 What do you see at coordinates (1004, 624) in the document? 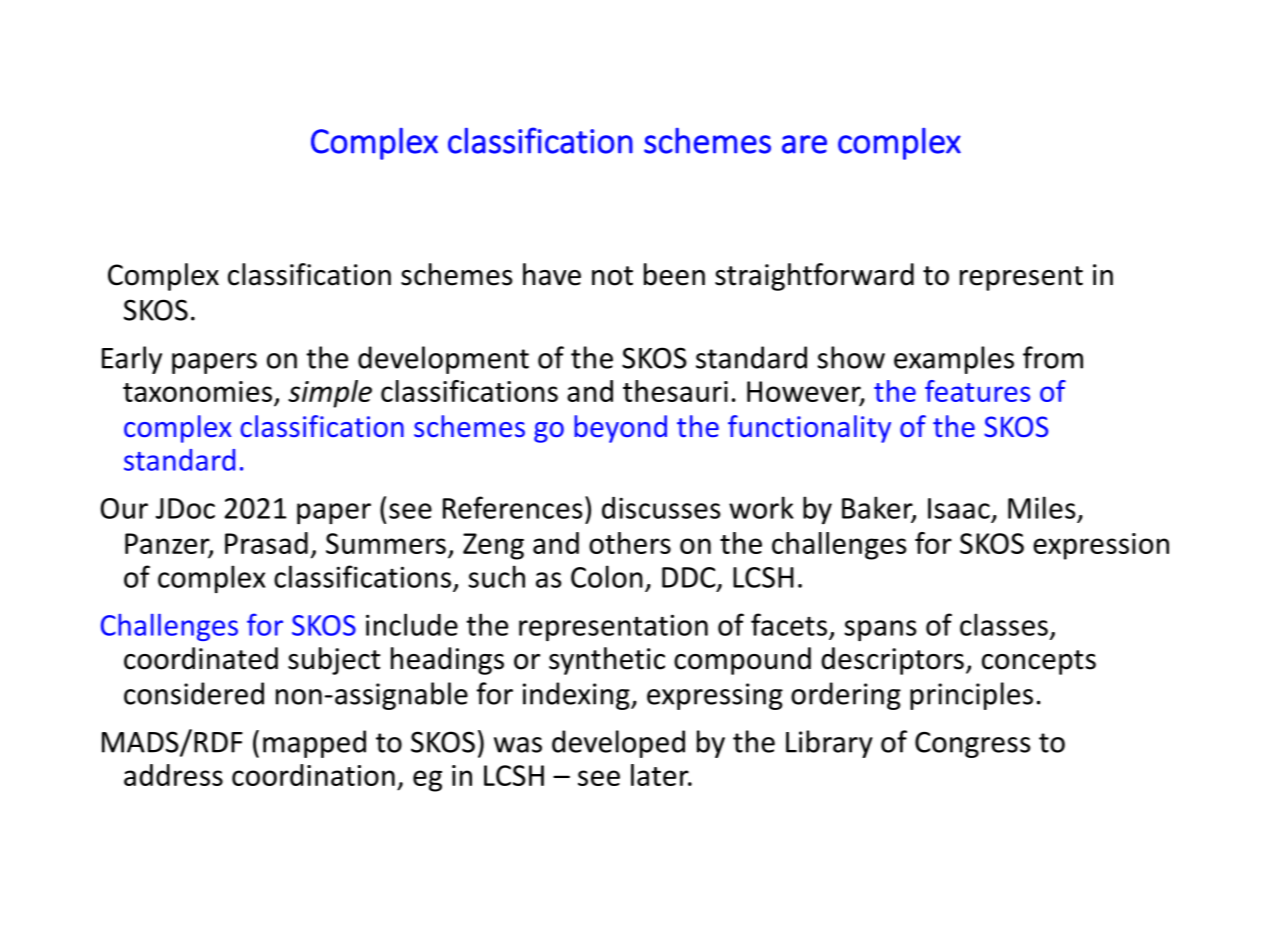
I see `classes` at bounding box center [1004, 624].
